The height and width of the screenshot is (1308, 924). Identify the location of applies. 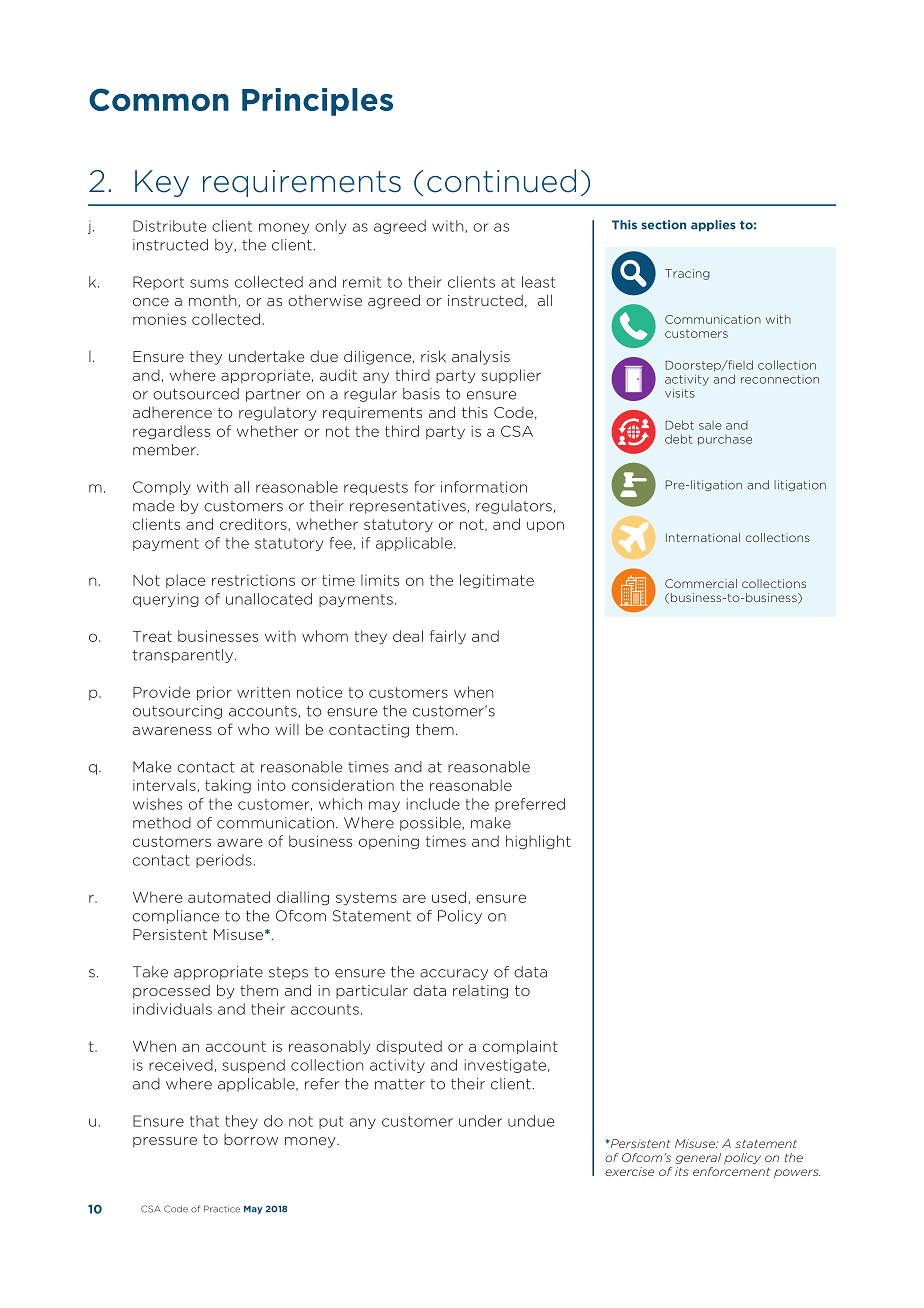
(713, 225).
